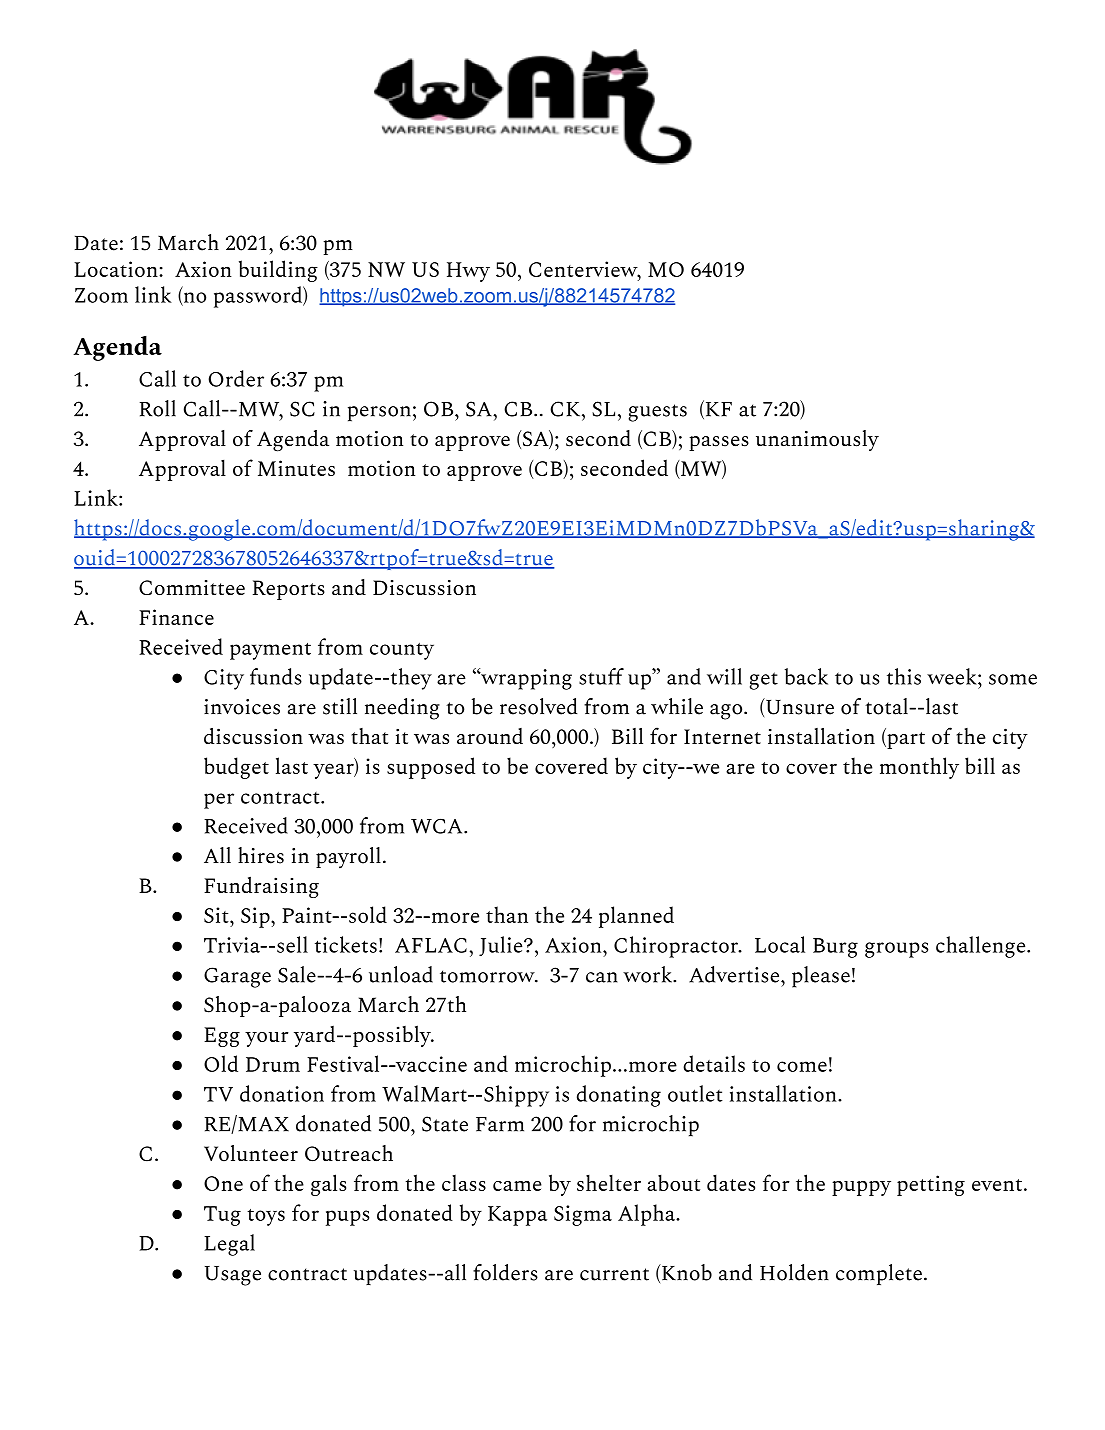 This document has width=1105, height=1430. I want to click on unanimously, so click(817, 440).
